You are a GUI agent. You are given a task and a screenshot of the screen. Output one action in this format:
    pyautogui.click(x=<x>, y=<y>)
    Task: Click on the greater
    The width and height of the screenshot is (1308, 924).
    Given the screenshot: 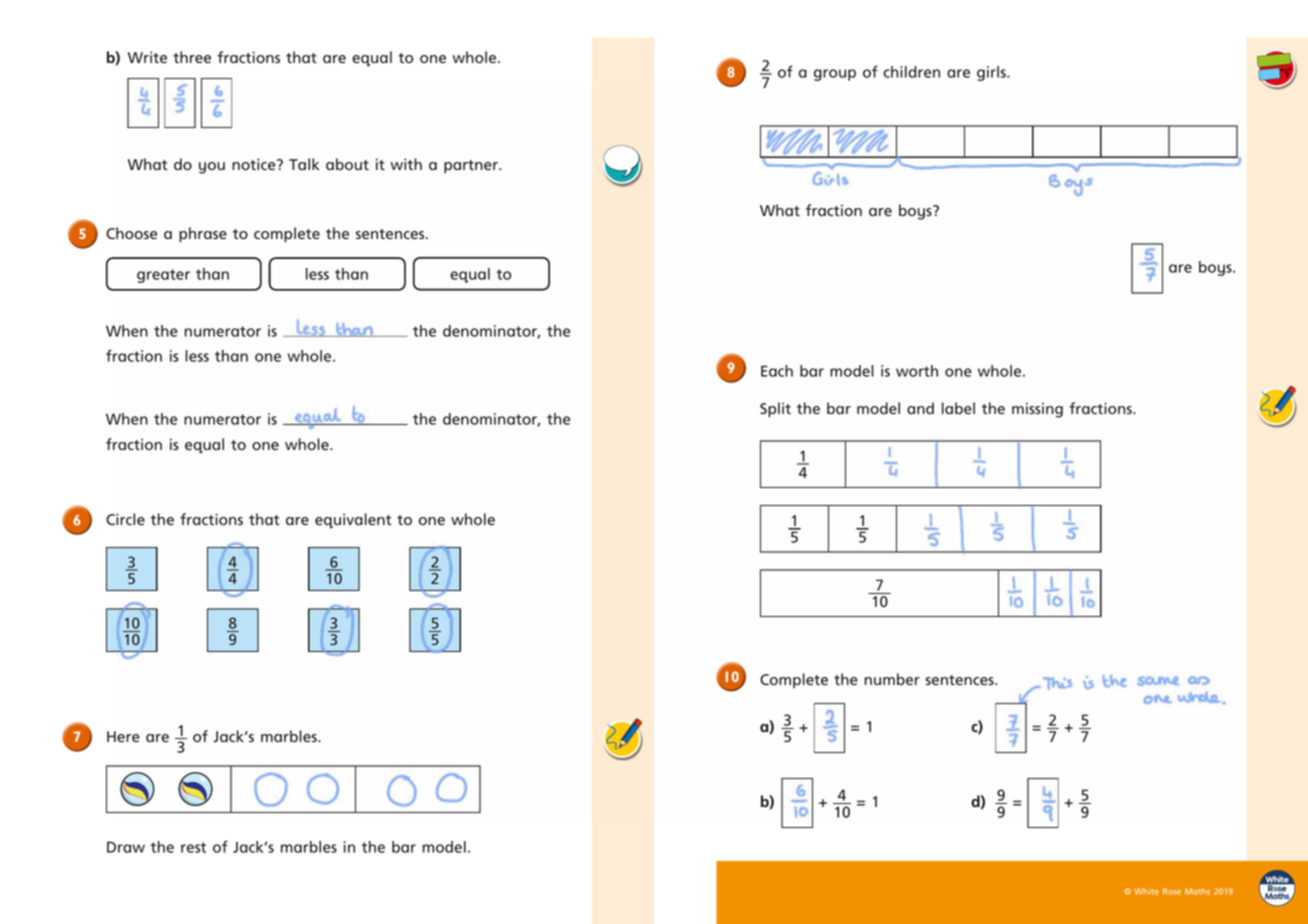 What is the action you would take?
    pyautogui.click(x=163, y=276)
